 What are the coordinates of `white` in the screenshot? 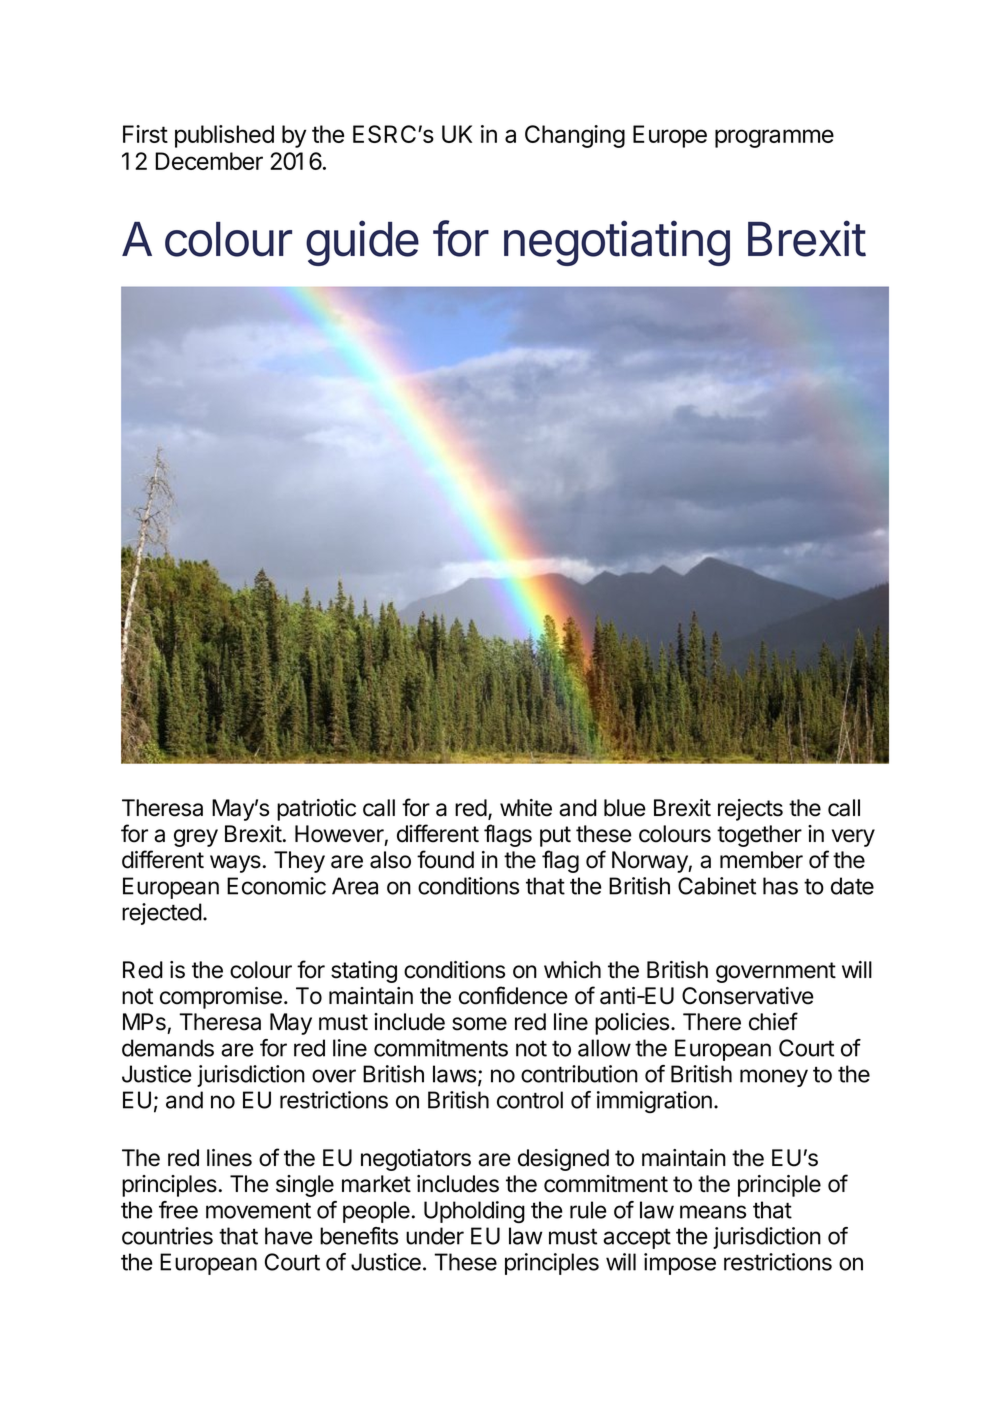 It's located at (526, 808).
